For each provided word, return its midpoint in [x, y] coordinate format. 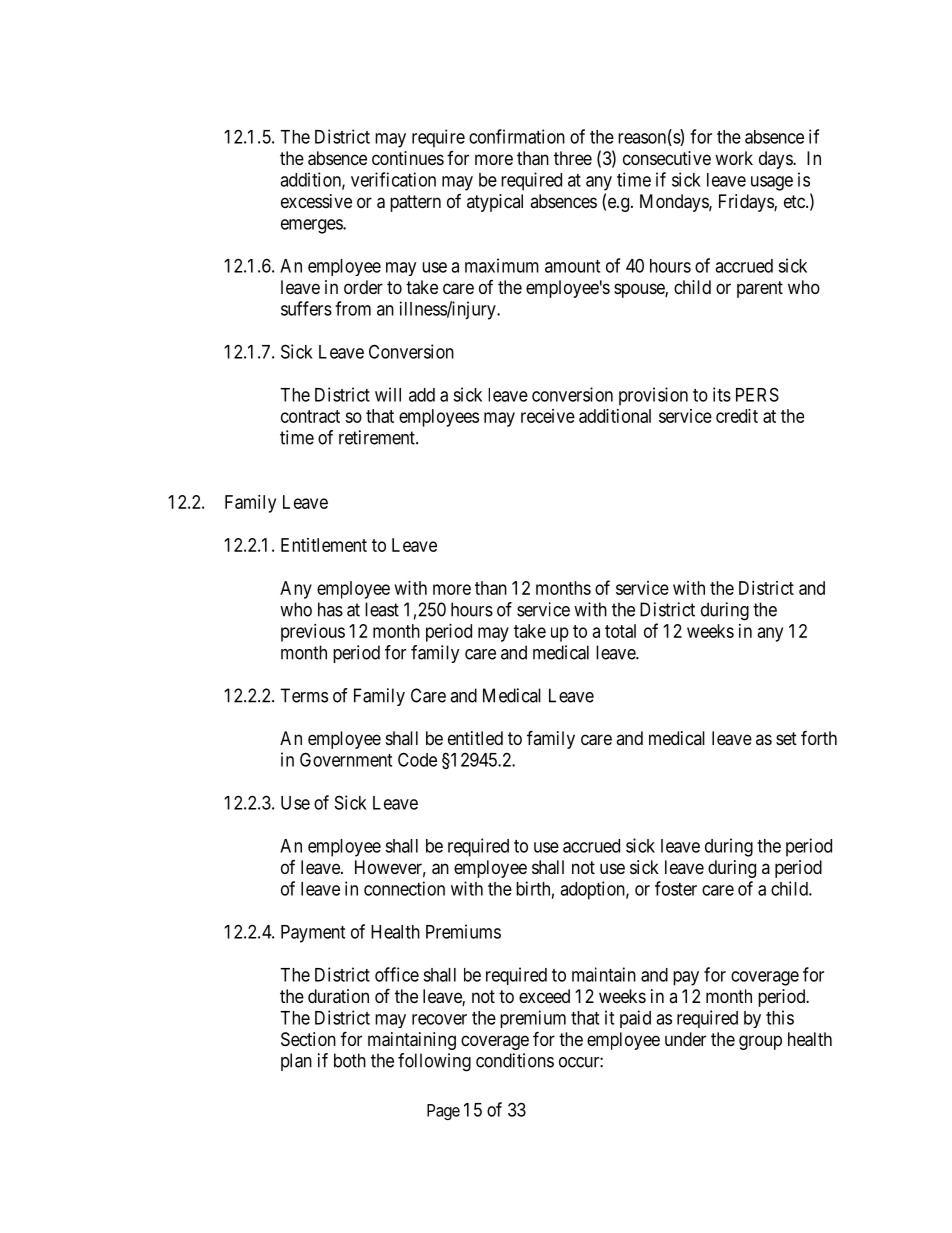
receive [548, 416]
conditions [515, 1060]
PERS [757, 394]
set [786, 738]
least [382, 609]
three [573, 158]
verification [393, 179]
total [620, 631]
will [388, 394]
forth [819, 737]
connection [404, 888]
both [350, 1060]
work [734, 158]
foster [676, 888]
